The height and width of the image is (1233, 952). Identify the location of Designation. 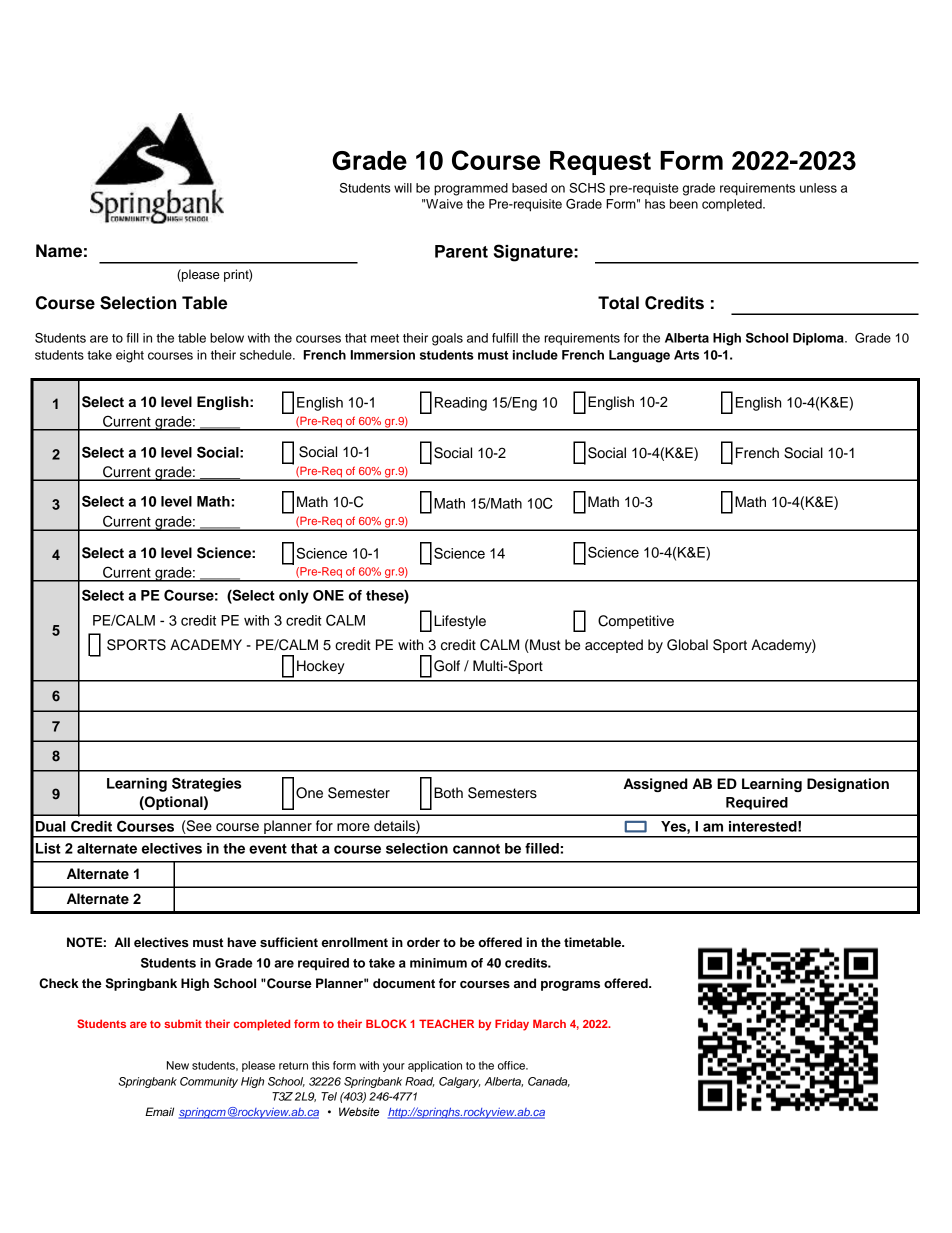
(848, 785).
